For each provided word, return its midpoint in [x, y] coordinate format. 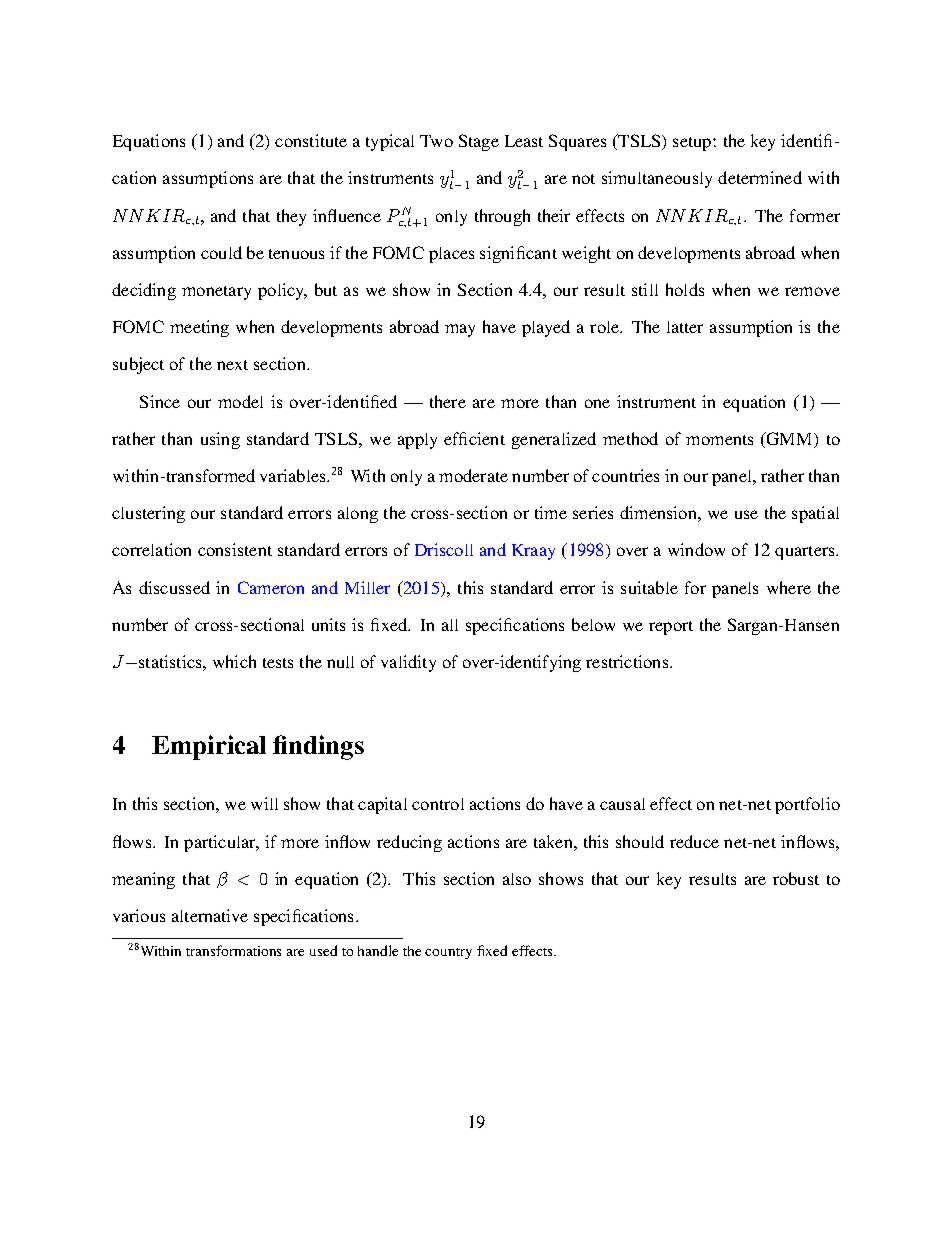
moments [719, 440]
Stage [479, 142]
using [220, 440]
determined [760, 177]
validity [408, 663]
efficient [474, 438]
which [234, 661]
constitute [311, 140]
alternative [210, 915]
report [671, 628]
